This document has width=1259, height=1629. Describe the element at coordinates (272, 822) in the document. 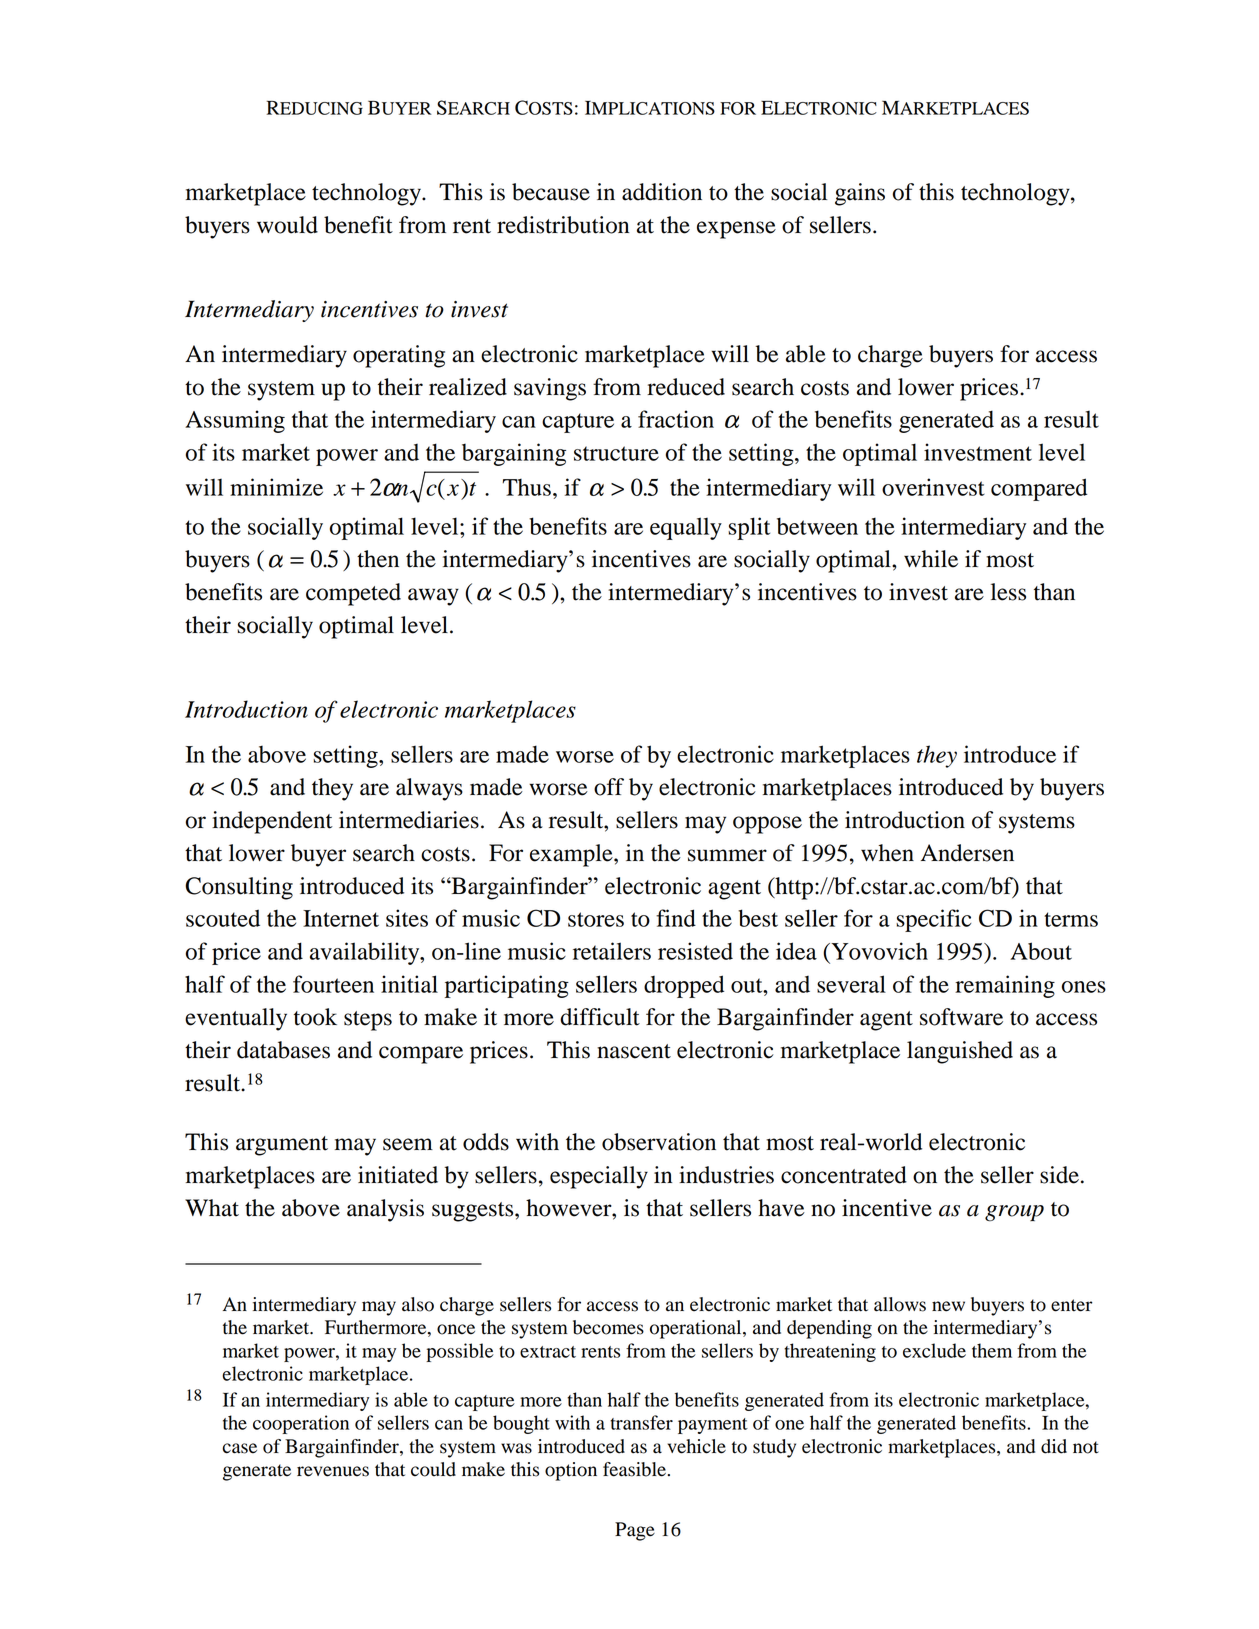

I see `independent` at that location.
